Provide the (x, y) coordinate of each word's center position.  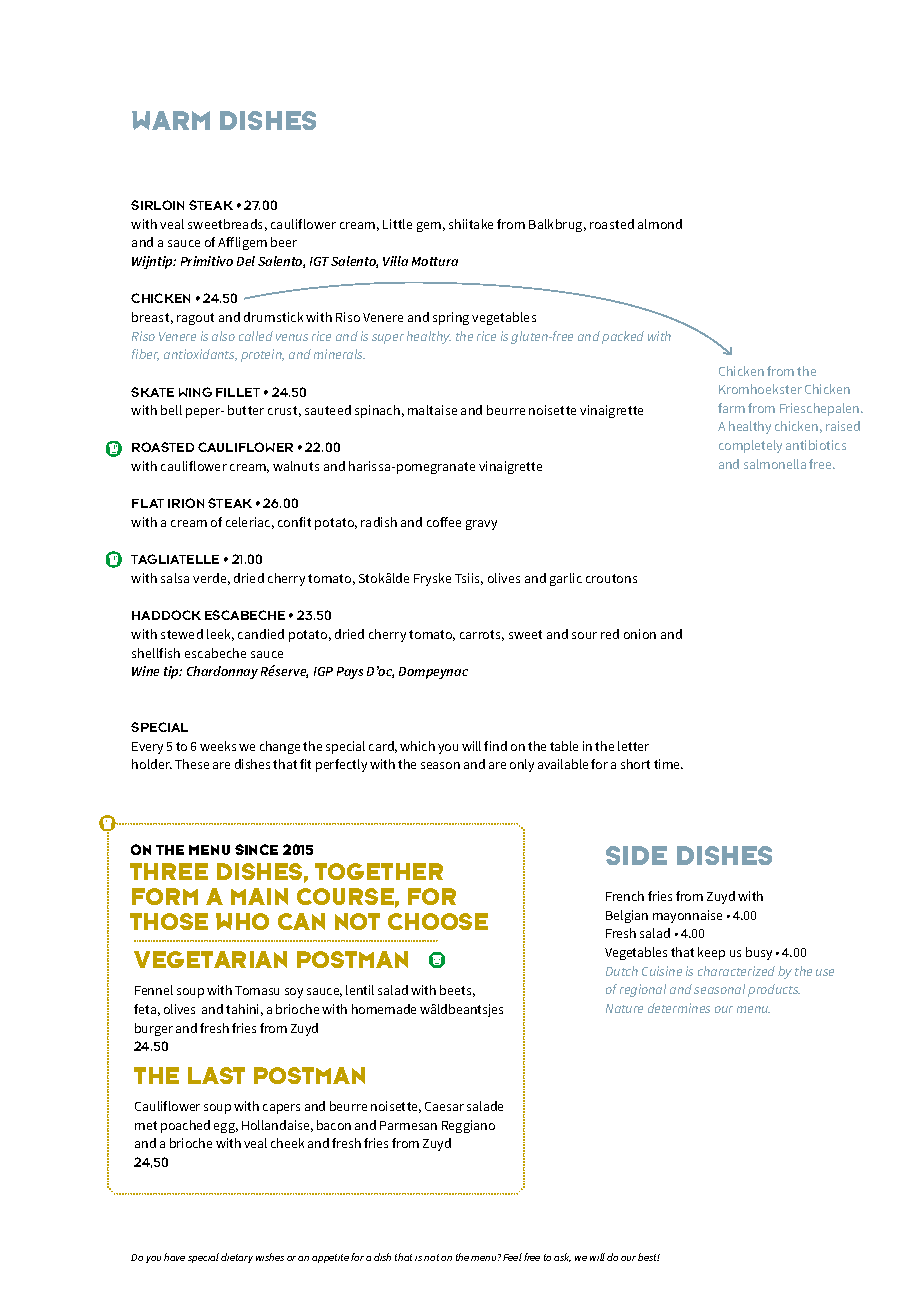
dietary (237, 1258)
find (495, 746)
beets (457, 991)
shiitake (471, 224)
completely (750, 446)
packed (623, 337)
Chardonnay (222, 672)
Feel (512, 1257)
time (668, 764)
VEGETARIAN (210, 959)
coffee (444, 522)
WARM (171, 120)
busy (759, 953)
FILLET (238, 392)
